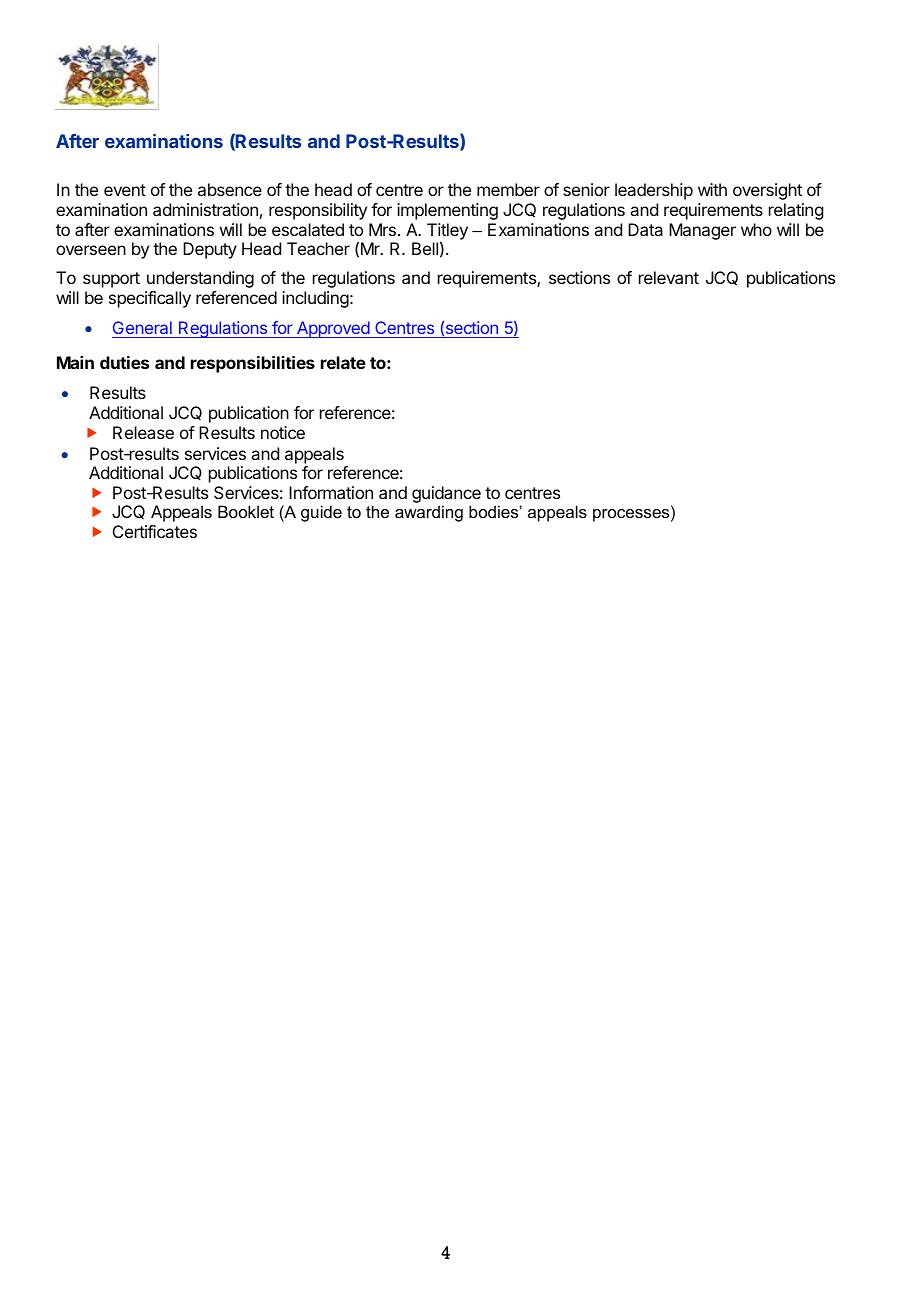  Describe the element at coordinates (712, 189) in the screenshot. I see `with` at that location.
